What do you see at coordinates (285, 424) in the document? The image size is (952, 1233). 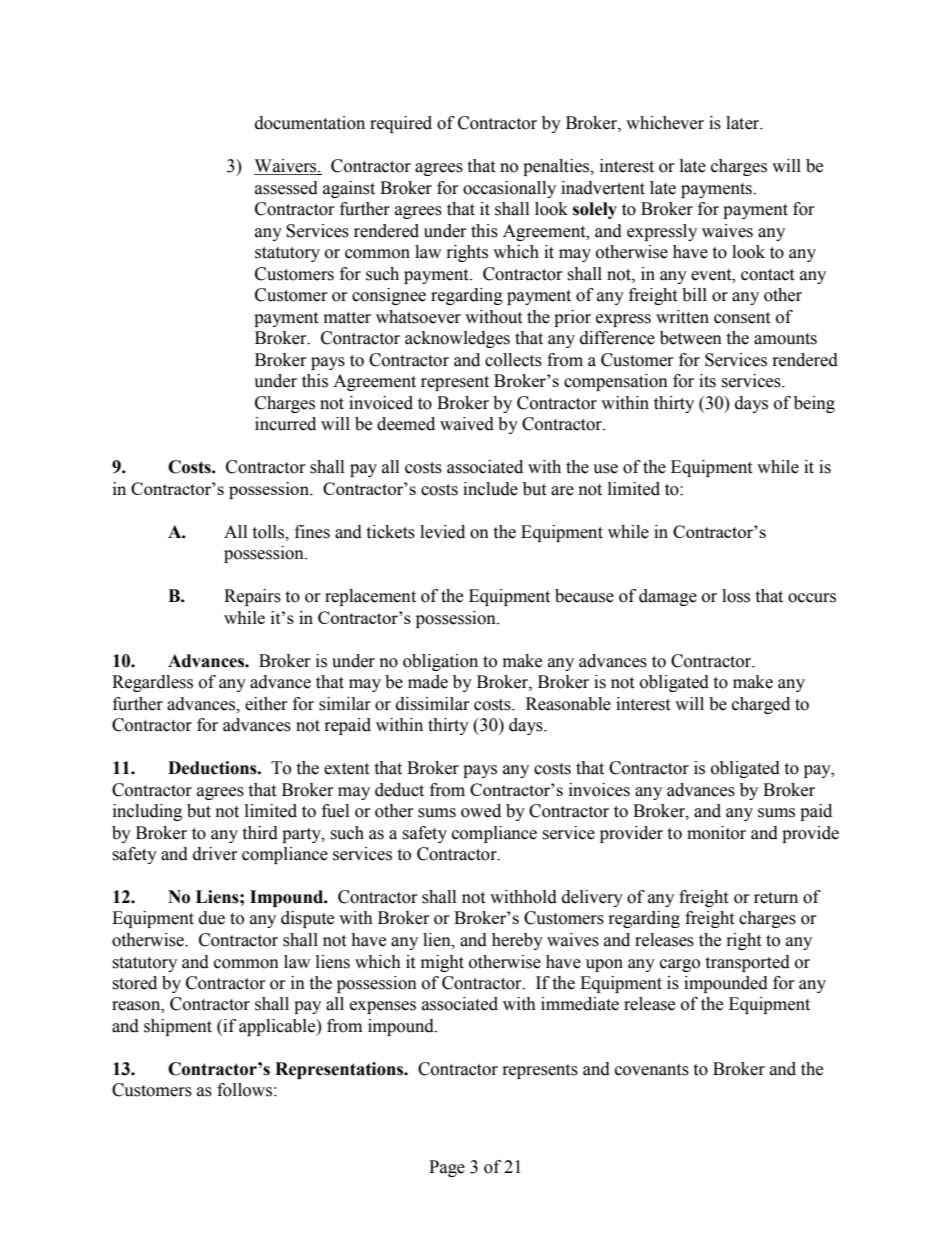 I see `incurred` at bounding box center [285, 424].
